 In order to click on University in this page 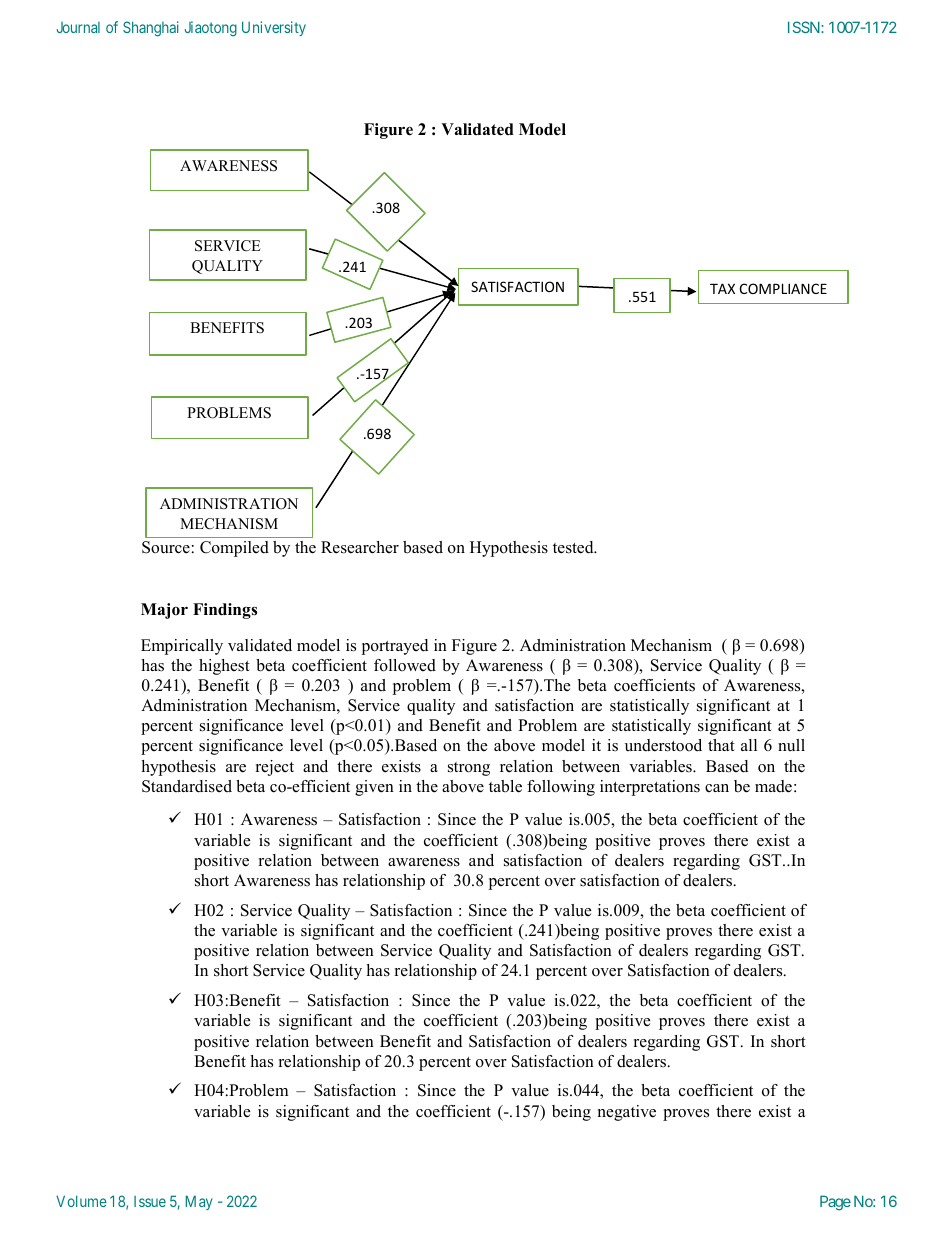, I will do `click(274, 28)`.
